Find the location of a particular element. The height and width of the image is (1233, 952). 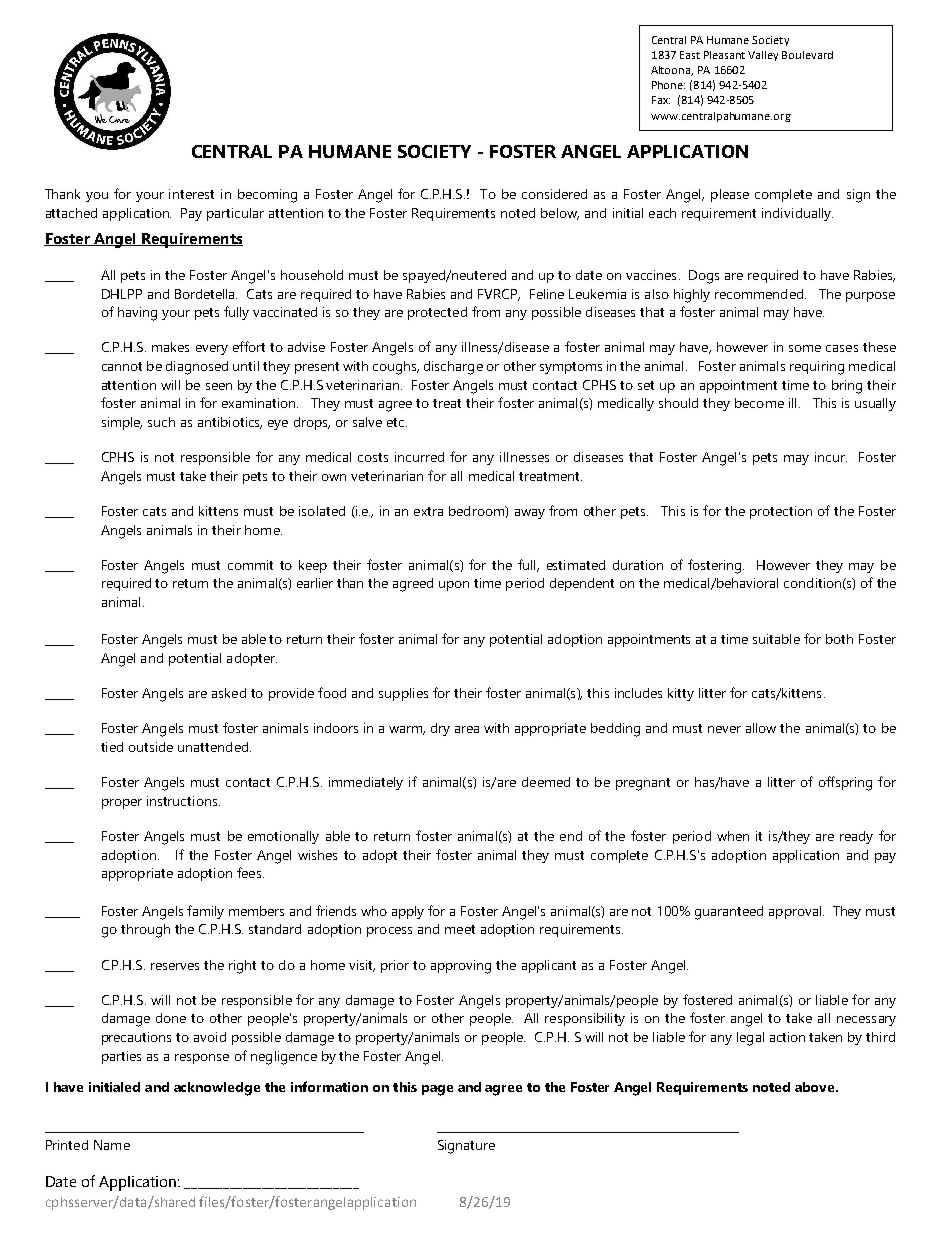

dependent is located at coordinates (582, 584).
